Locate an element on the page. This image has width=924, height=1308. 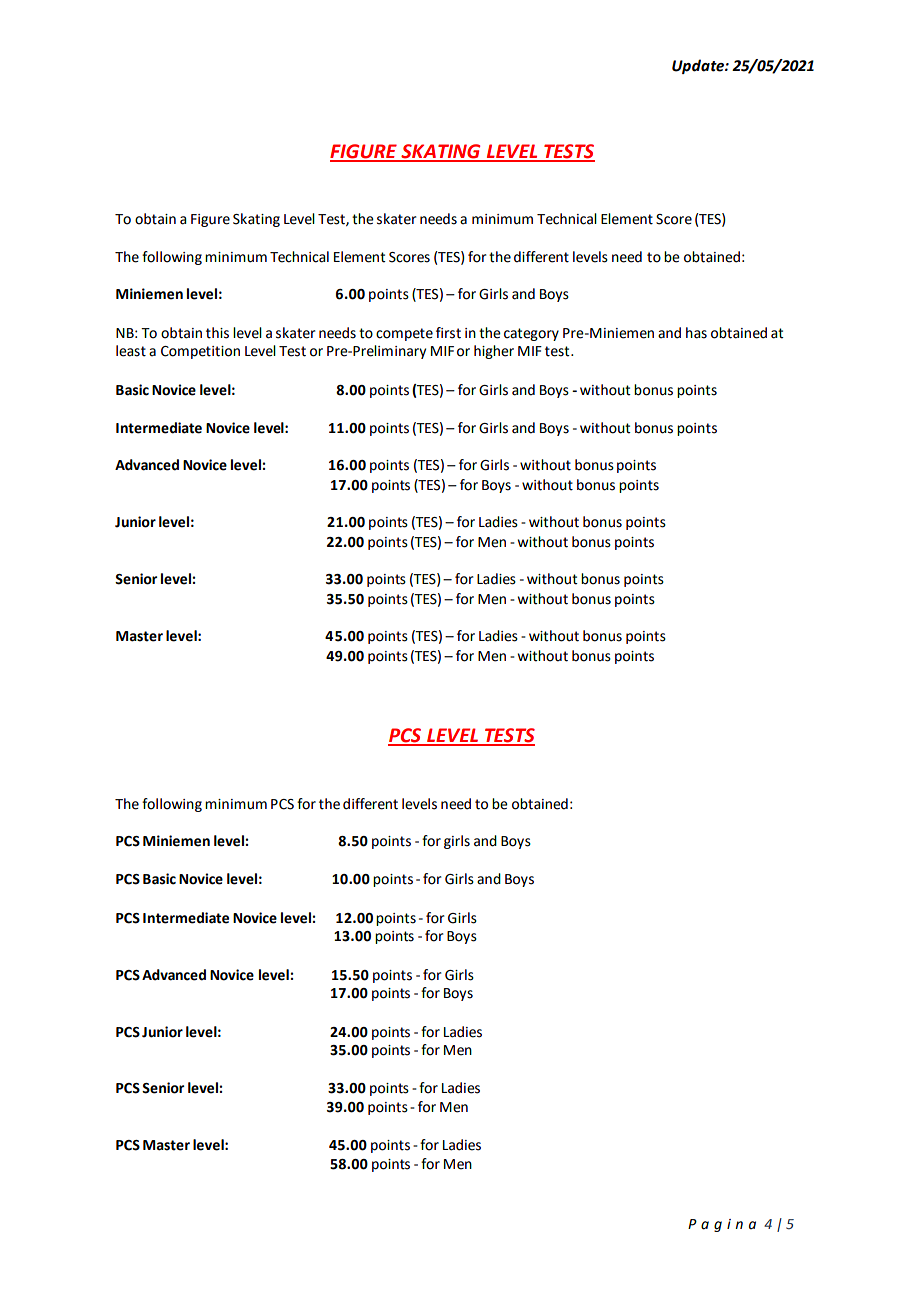
compete is located at coordinates (404, 334).
